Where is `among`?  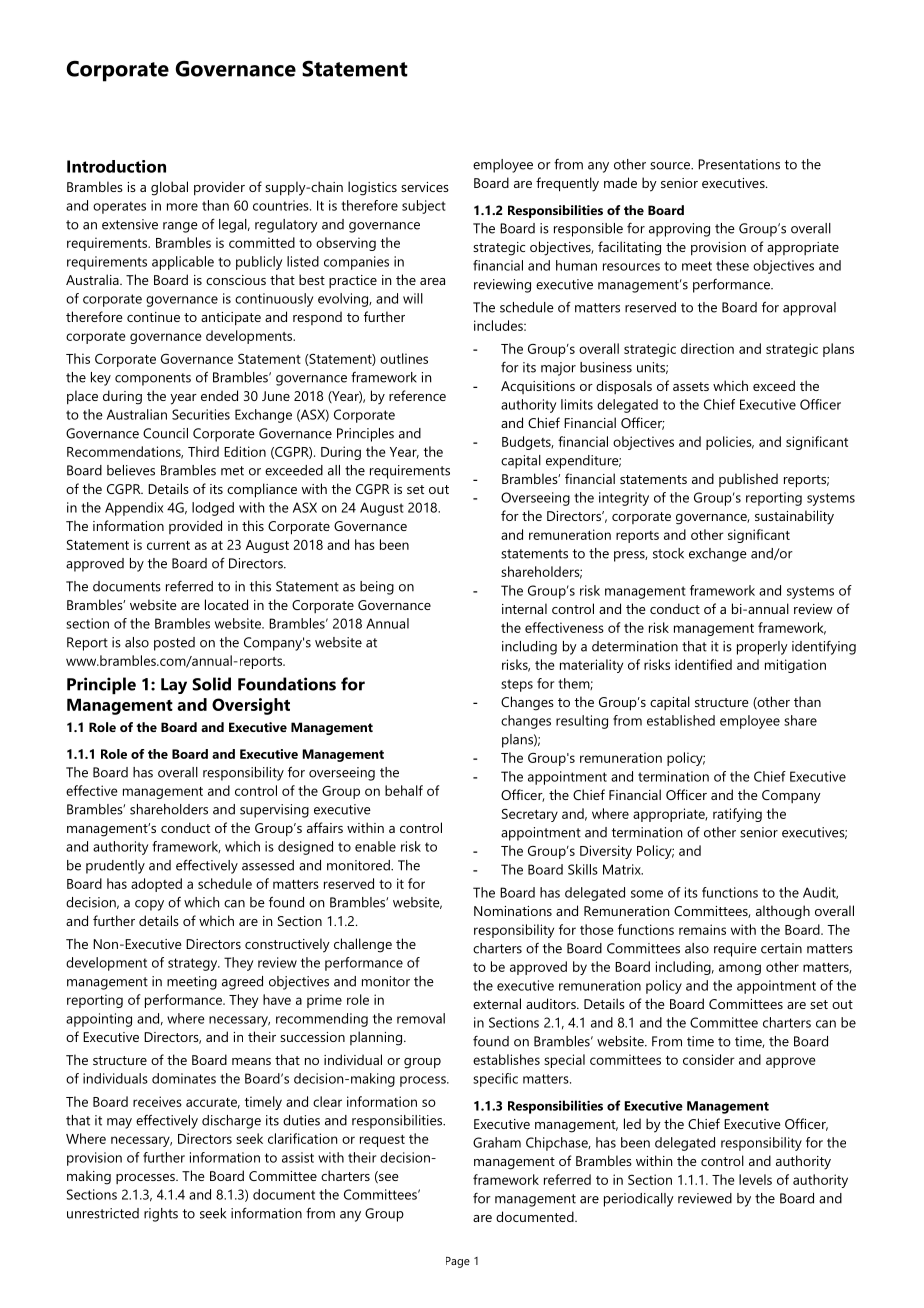 among is located at coordinates (740, 969).
